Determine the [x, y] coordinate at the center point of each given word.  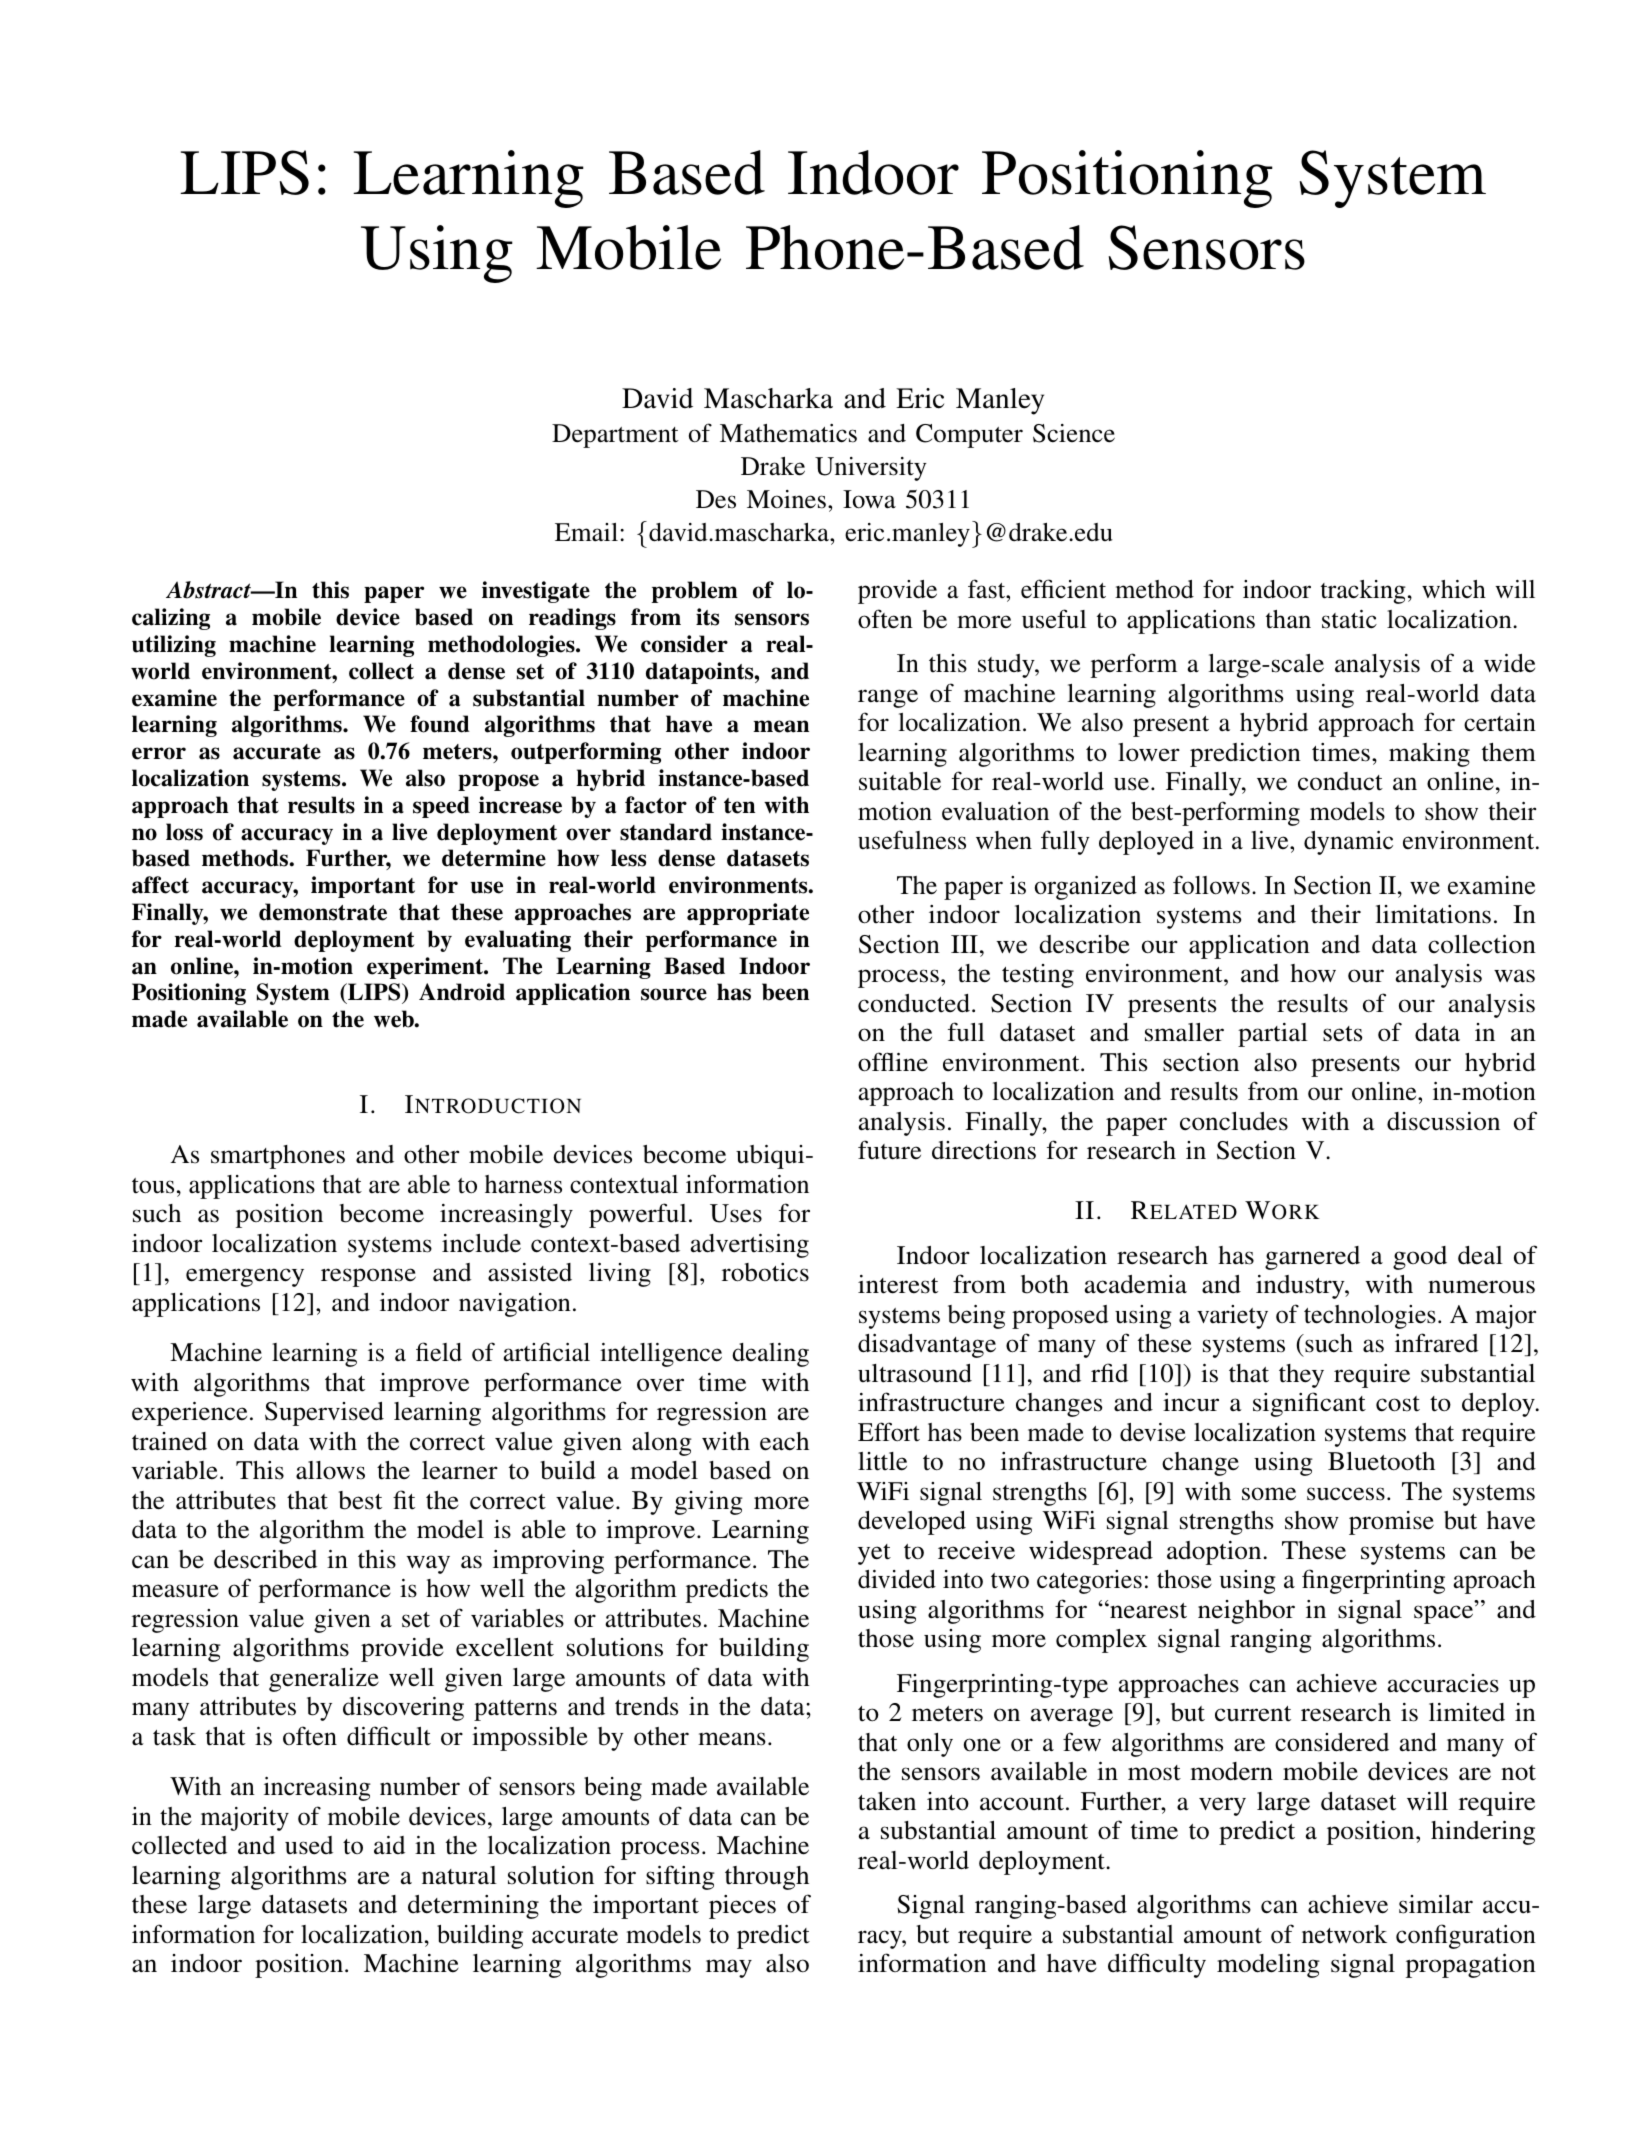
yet [874, 1554]
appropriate [748, 914]
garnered [1312, 1258]
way [428, 1564]
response [368, 1277]
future [889, 1150]
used [309, 1845]
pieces [742, 1907]
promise [1391, 1523]
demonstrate [323, 912]
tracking [1363, 592]
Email [586, 532]
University [871, 469]
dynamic [1348, 843]
